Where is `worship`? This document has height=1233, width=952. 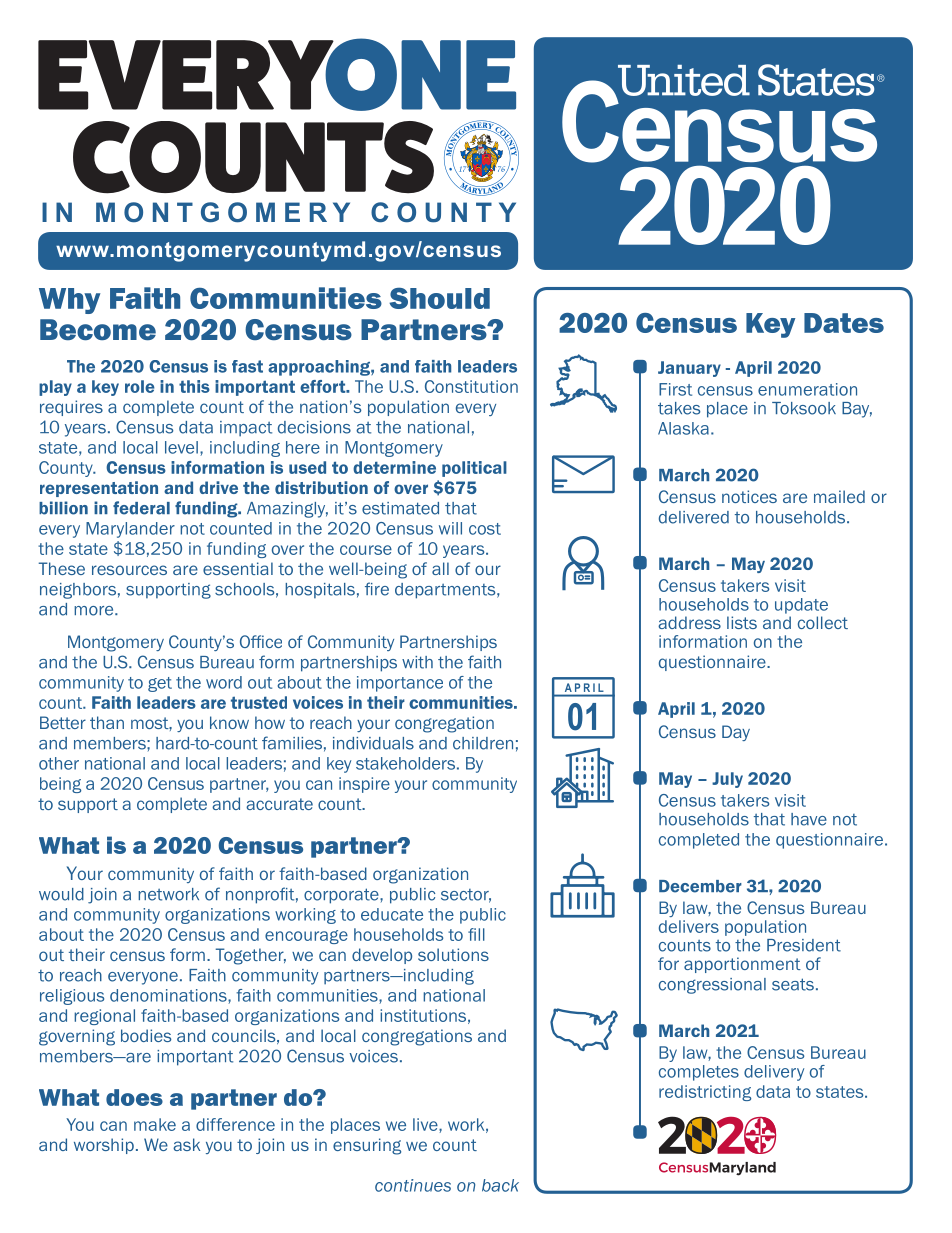
worship is located at coordinates (104, 1146).
